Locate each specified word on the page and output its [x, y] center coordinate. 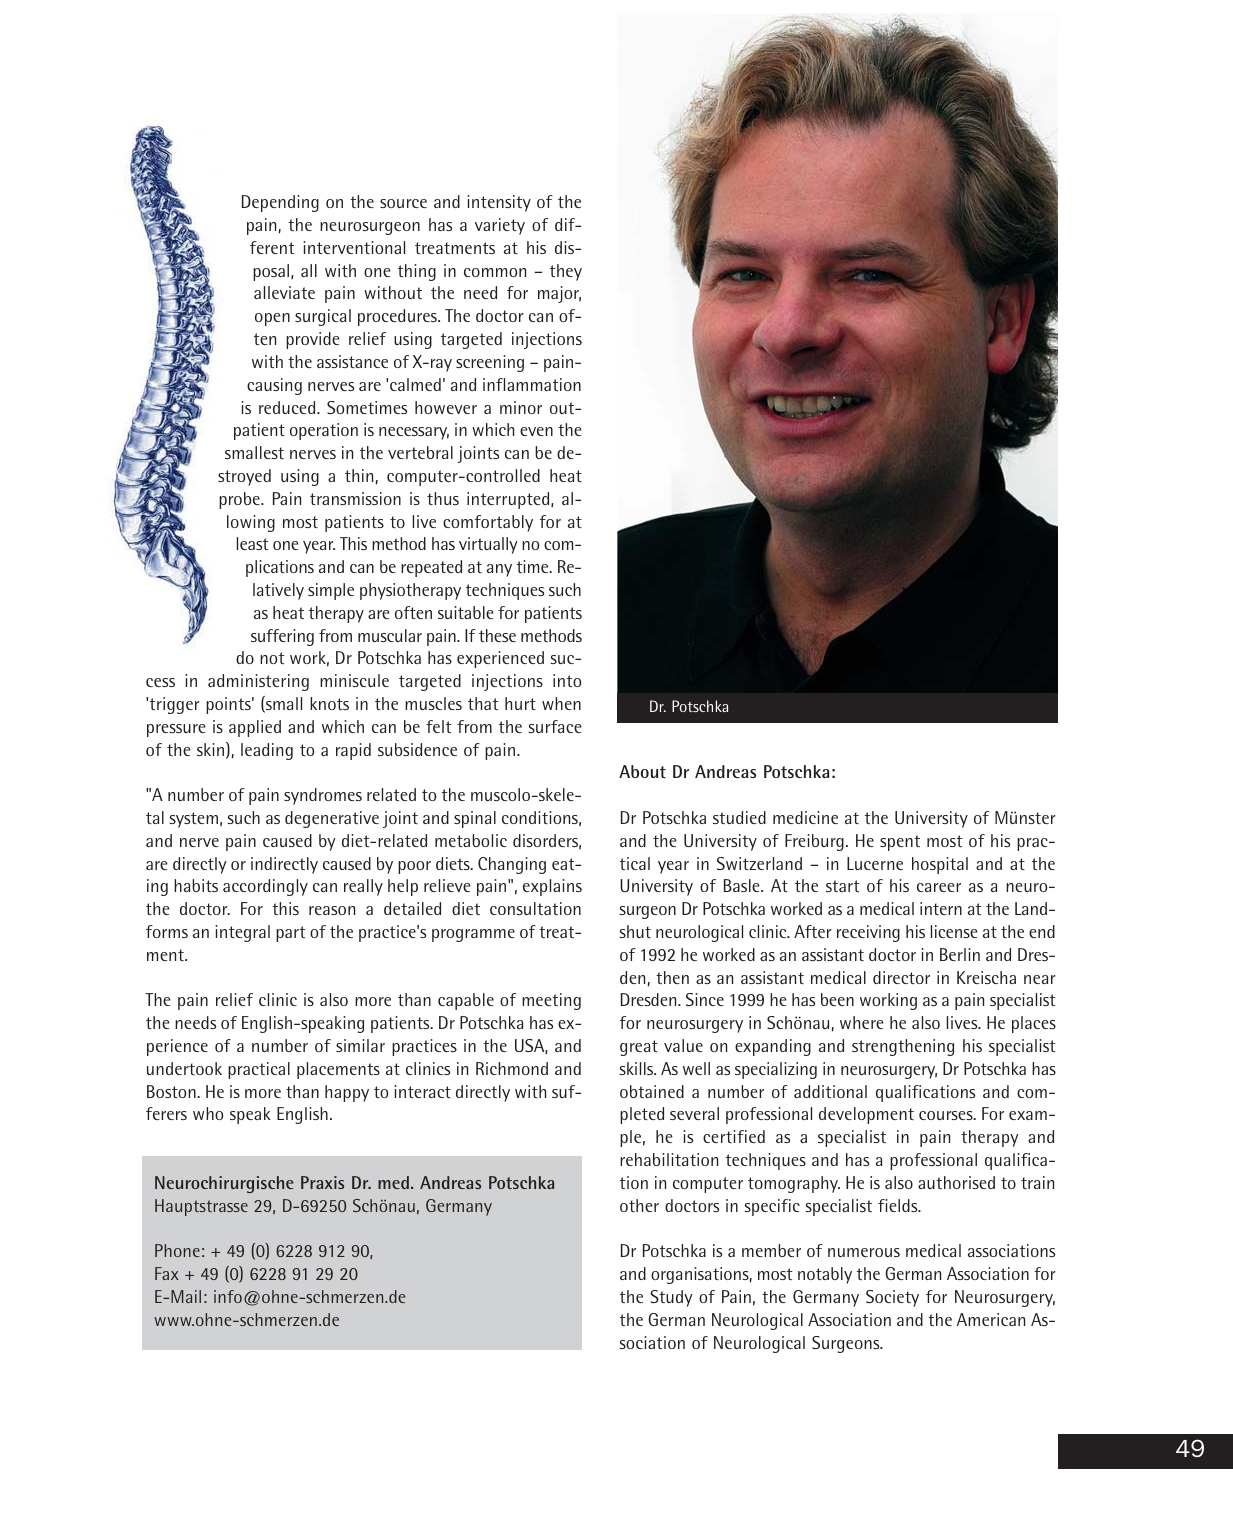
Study [671, 1298]
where [862, 1022]
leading [267, 751]
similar [360, 1045]
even [536, 431]
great [639, 1048]
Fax [167, 1273]
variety [500, 226]
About [642, 771]
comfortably [488, 523]
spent [900, 843]
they [566, 272]
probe [240, 500]
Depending [280, 203]
